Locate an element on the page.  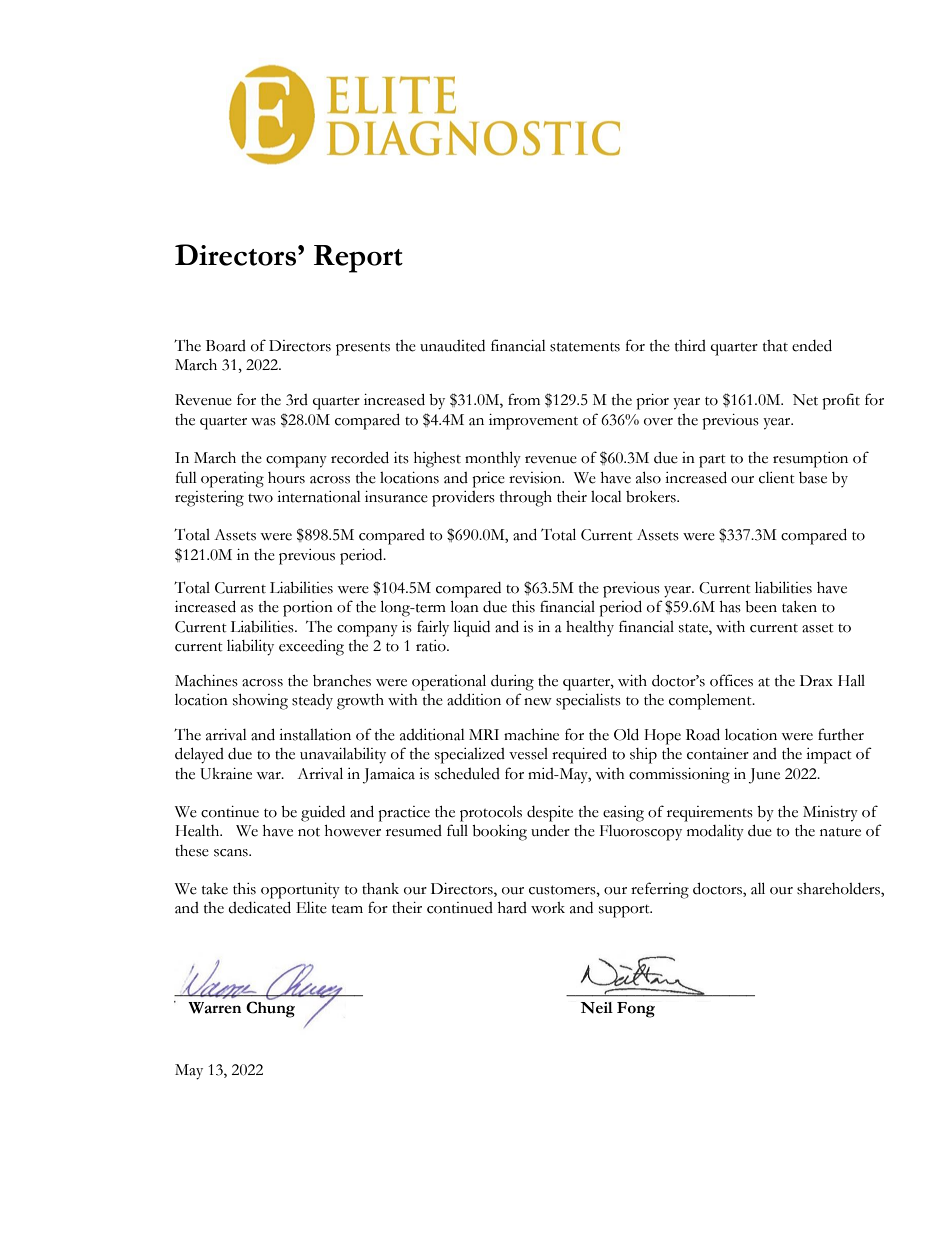
through is located at coordinates (526, 499).
